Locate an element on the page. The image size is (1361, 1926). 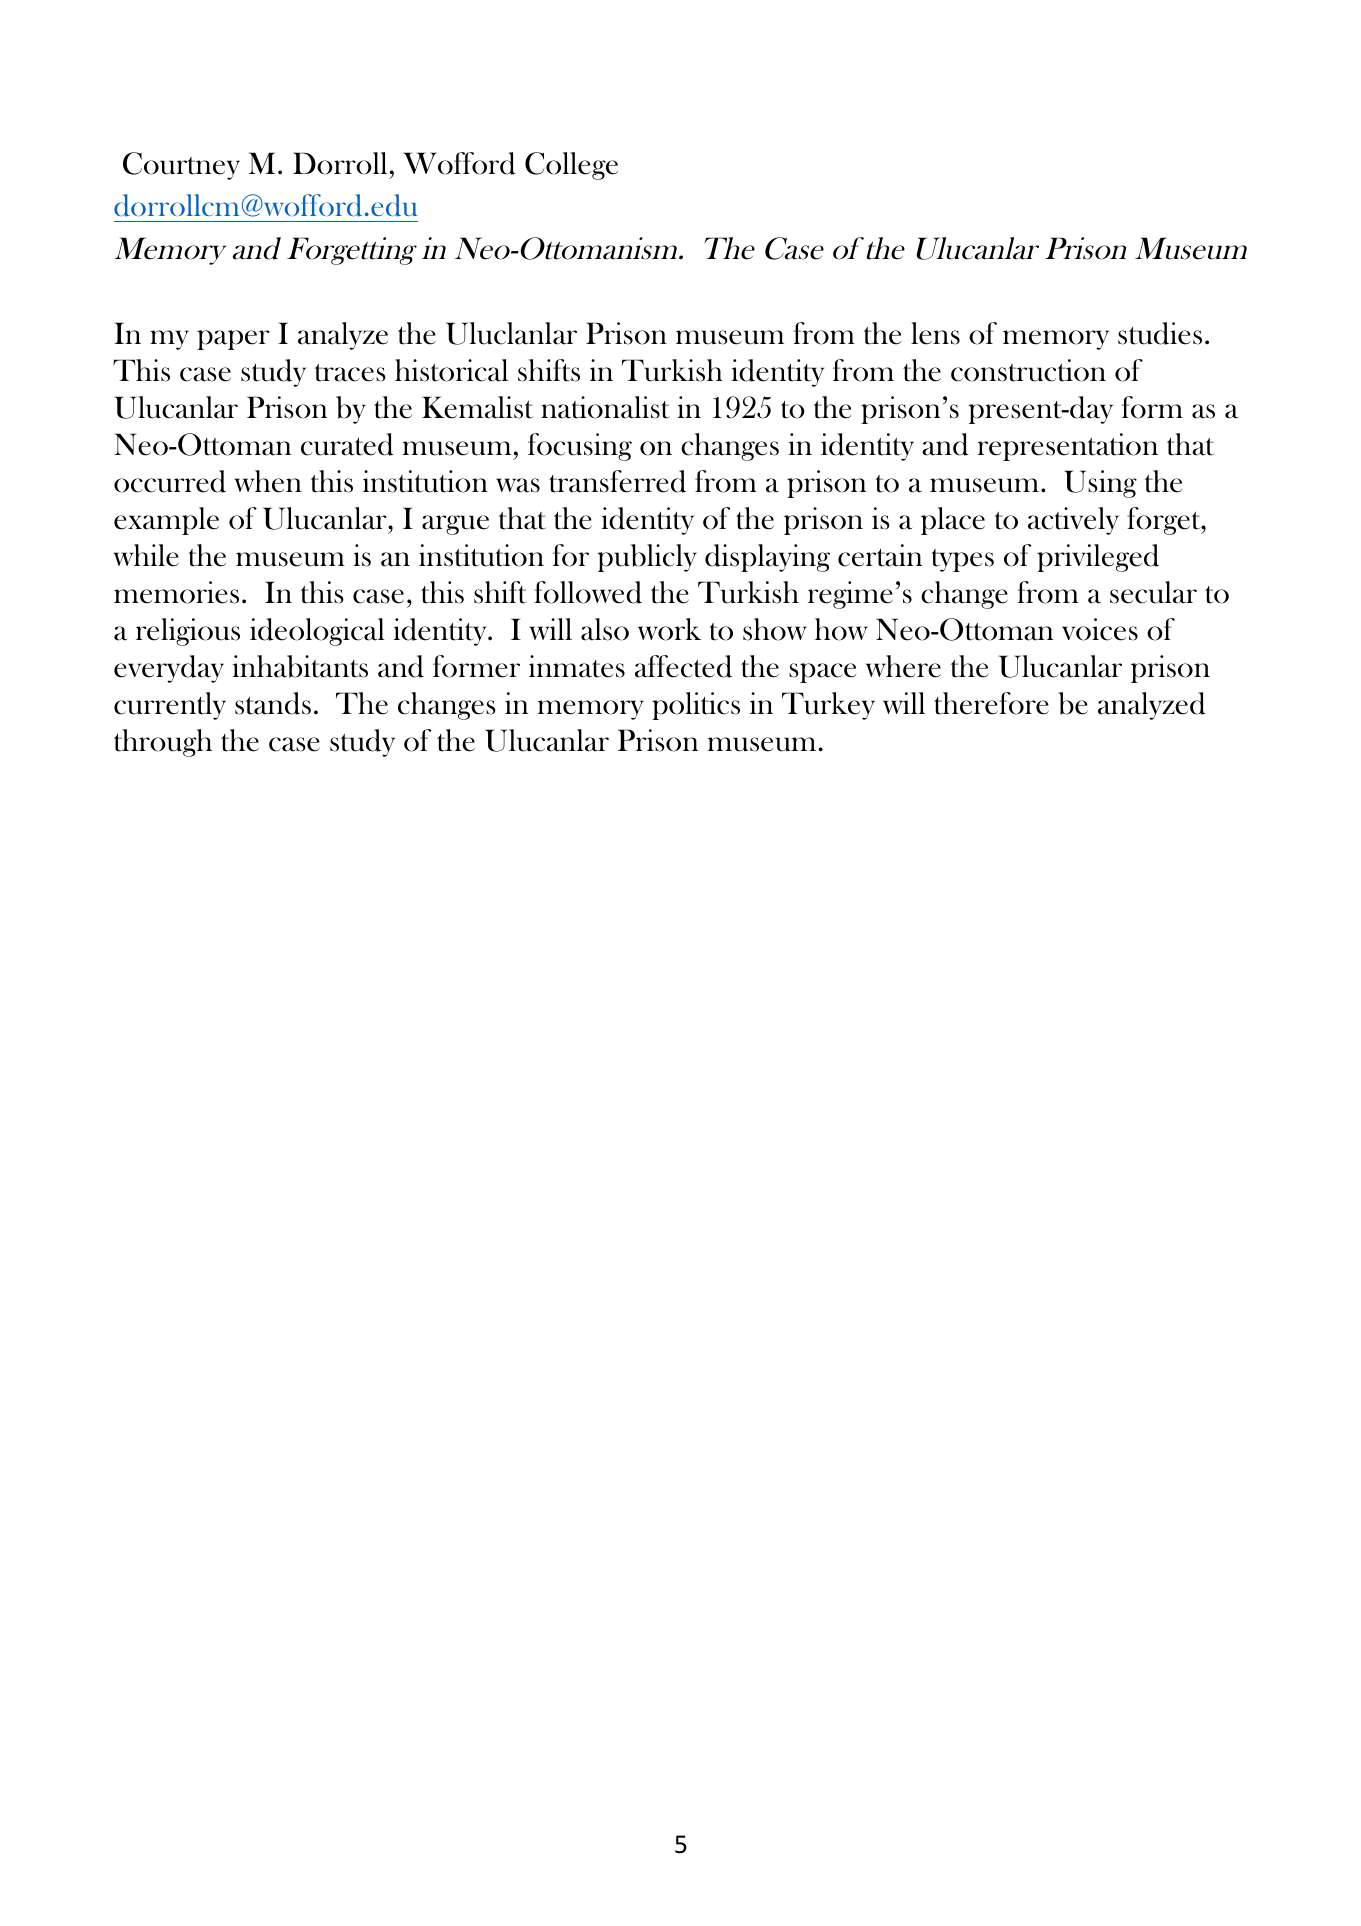
actively is located at coordinates (1073, 521).
